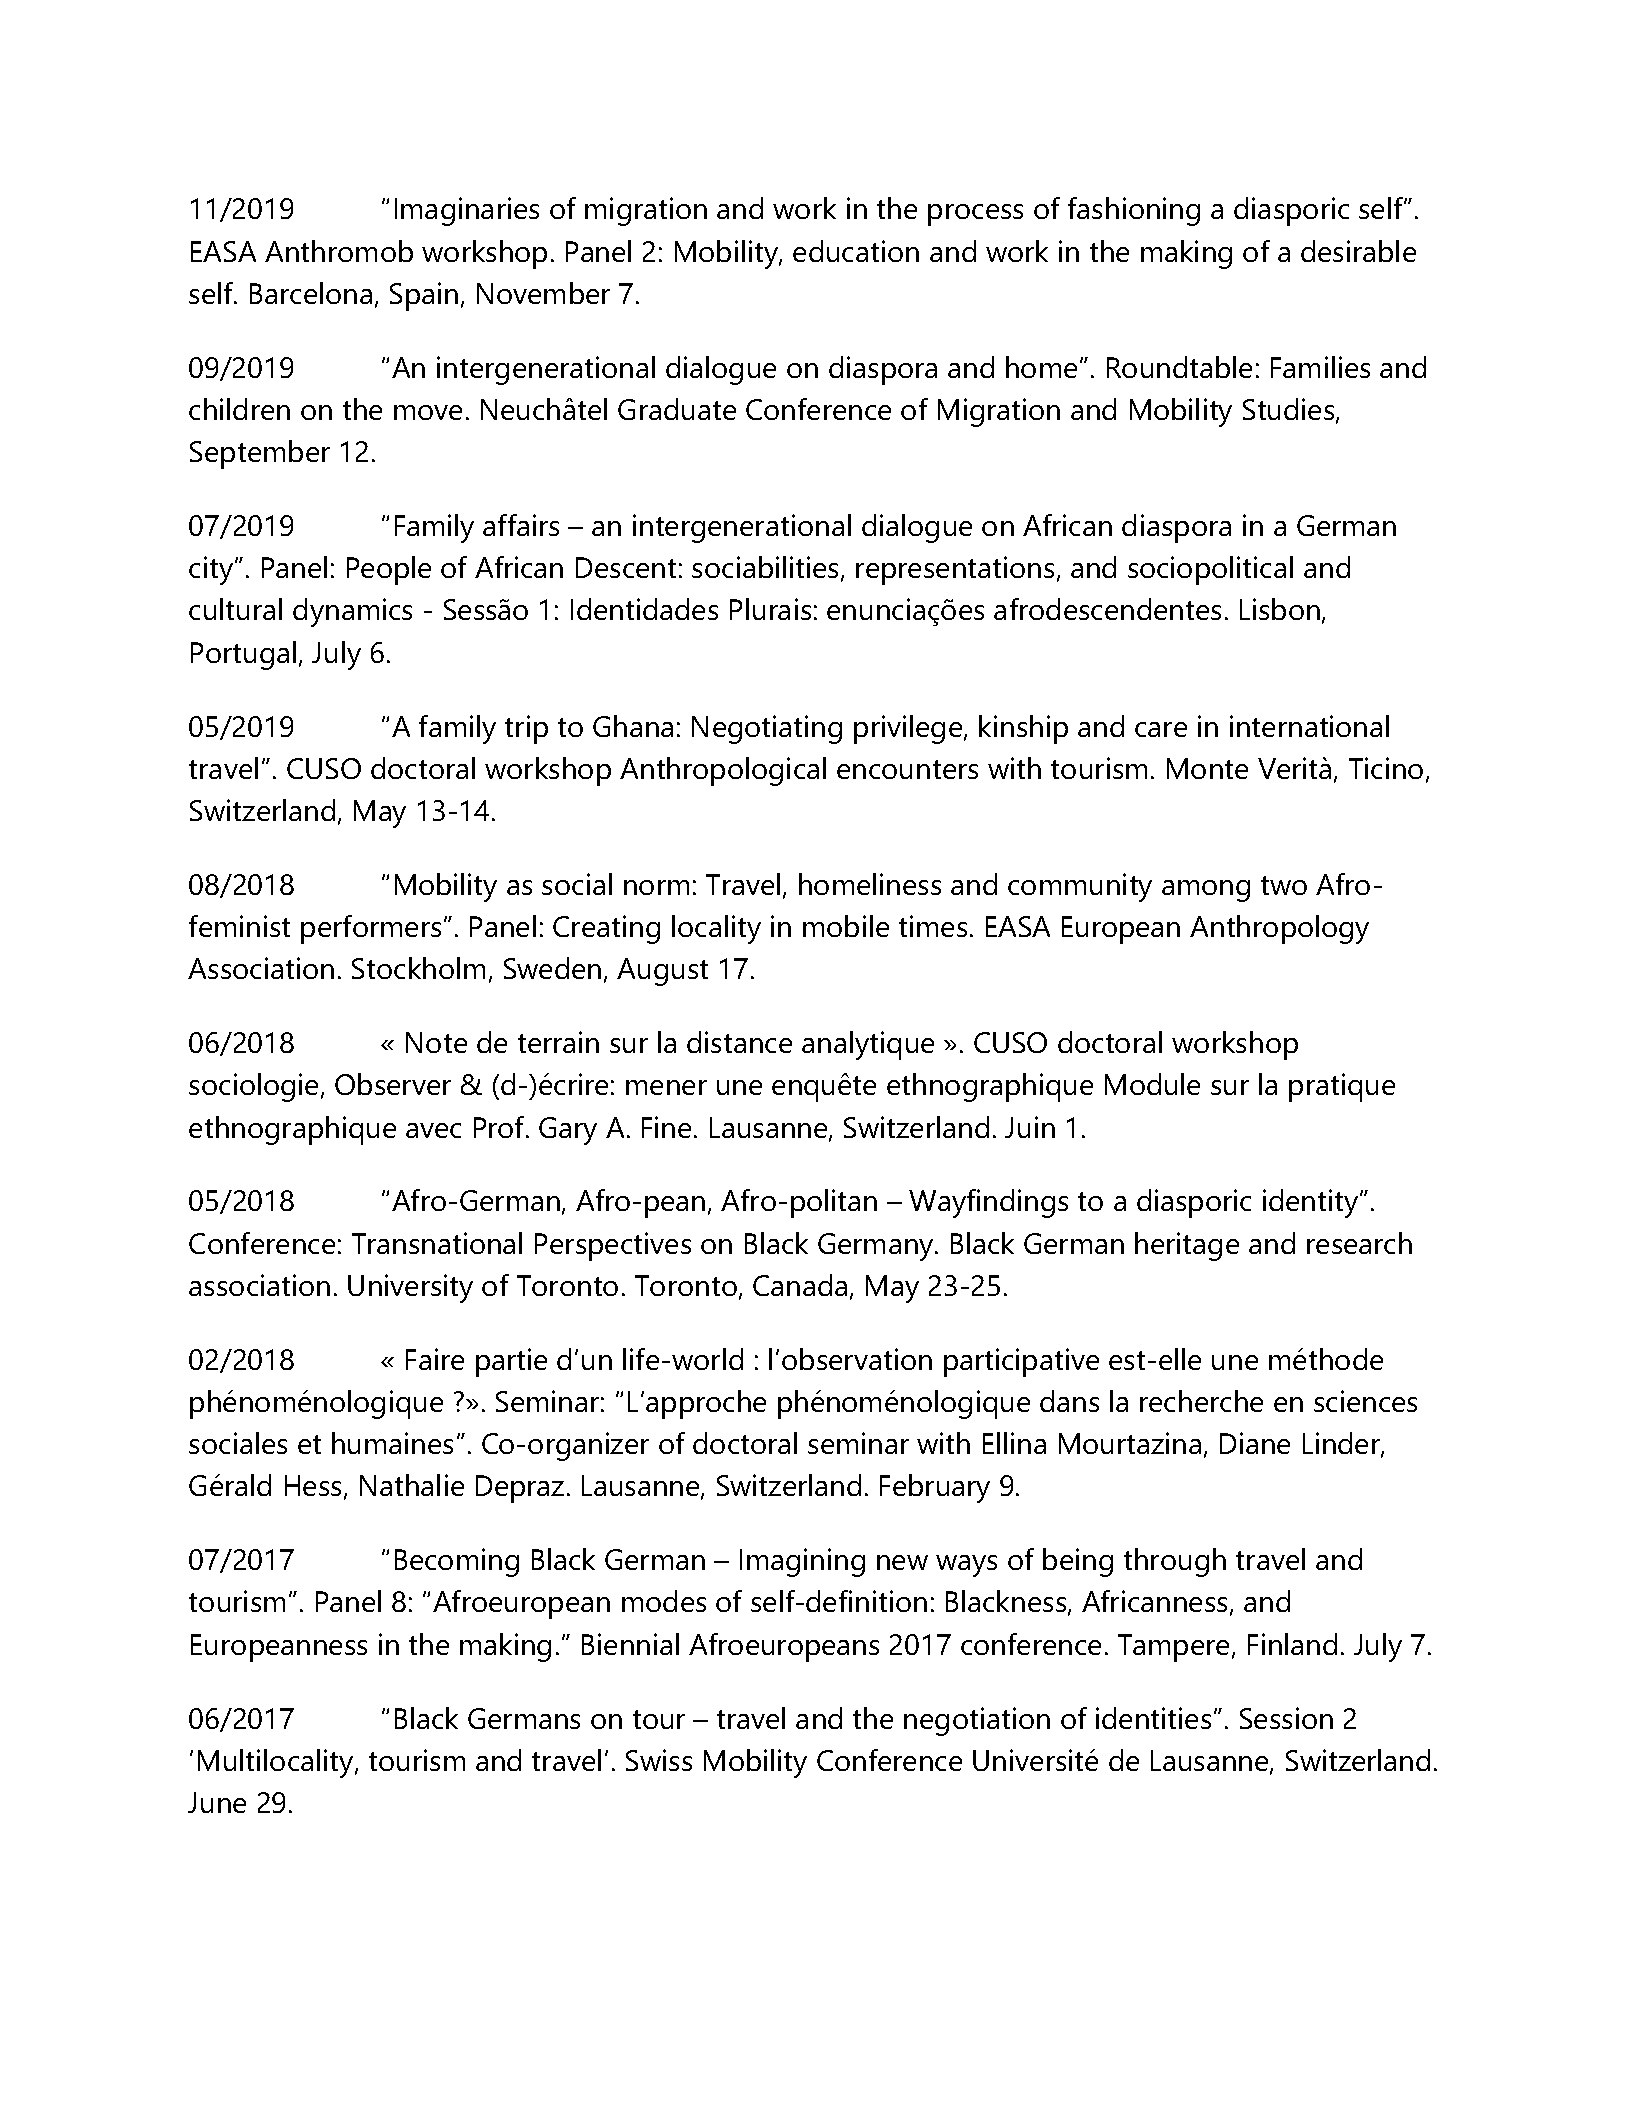 The image size is (1632, 2112). Describe the element at coordinates (1134, 211) in the image. I see `fashioning` at that location.
